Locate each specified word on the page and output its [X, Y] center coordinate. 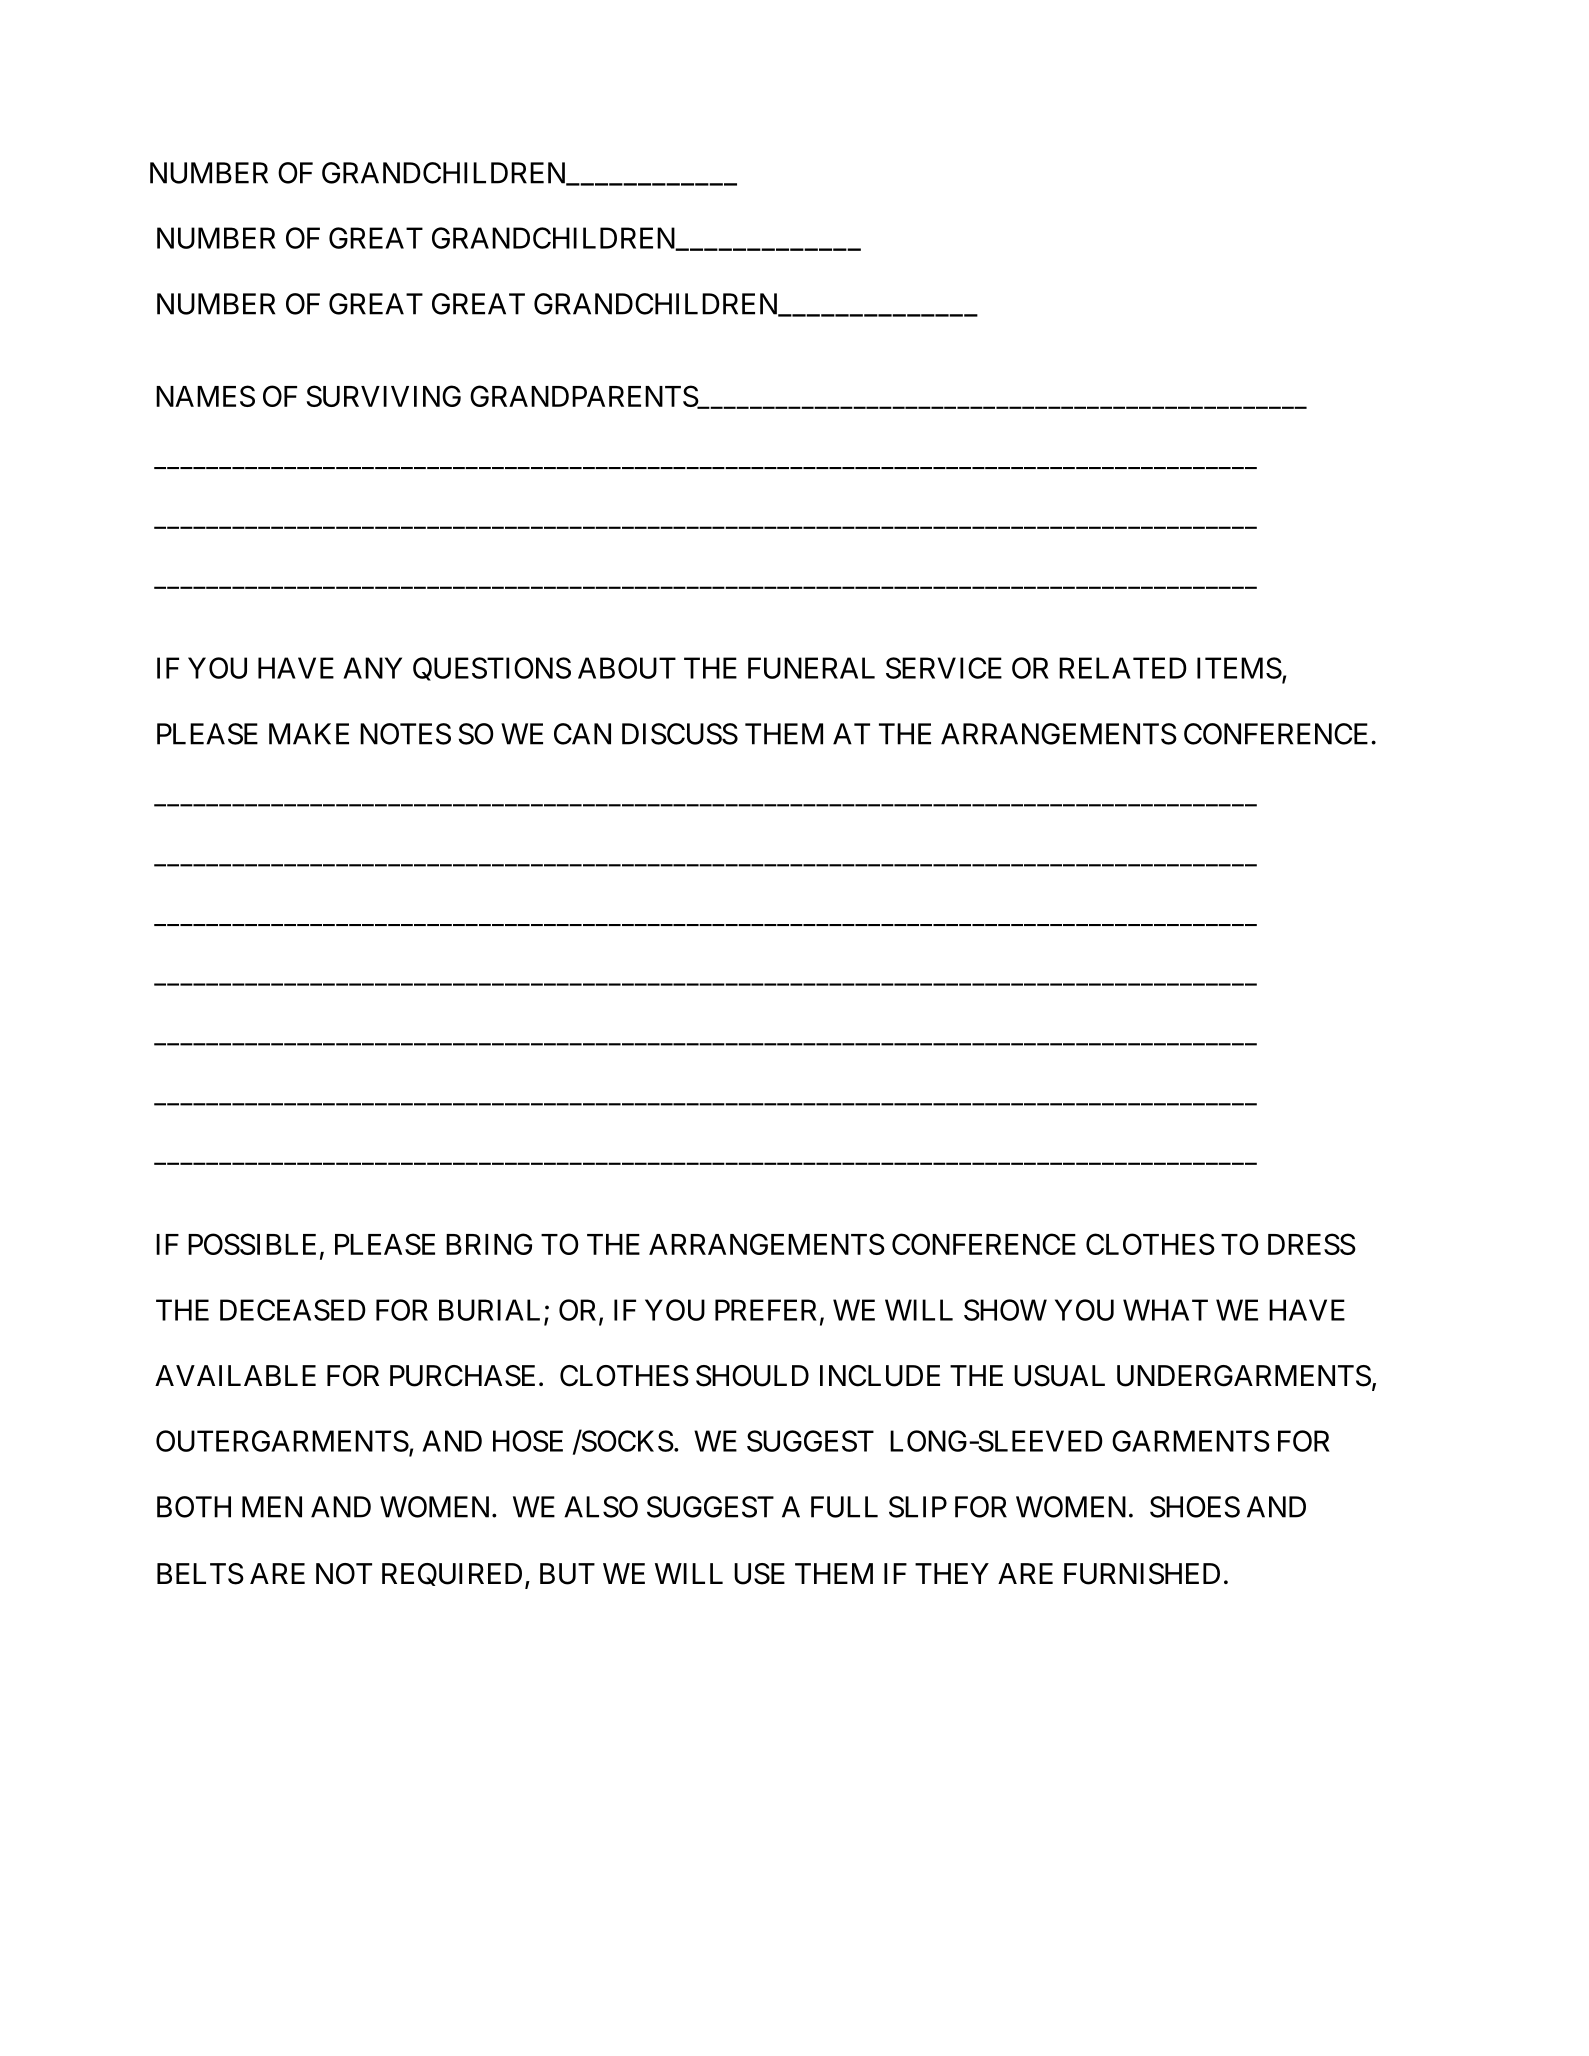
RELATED [1123, 668]
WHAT [1165, 1310]
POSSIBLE [252, 1244]
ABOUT [627, 668]
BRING [489, 1244]
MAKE [309, 734]
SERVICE [944, 668]
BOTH [194, 1507]
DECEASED [293, 1310]
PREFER [766, 1310]
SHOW [1005, 1310]
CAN [582, 734]
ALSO [601, 1507]
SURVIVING [383, 396]
